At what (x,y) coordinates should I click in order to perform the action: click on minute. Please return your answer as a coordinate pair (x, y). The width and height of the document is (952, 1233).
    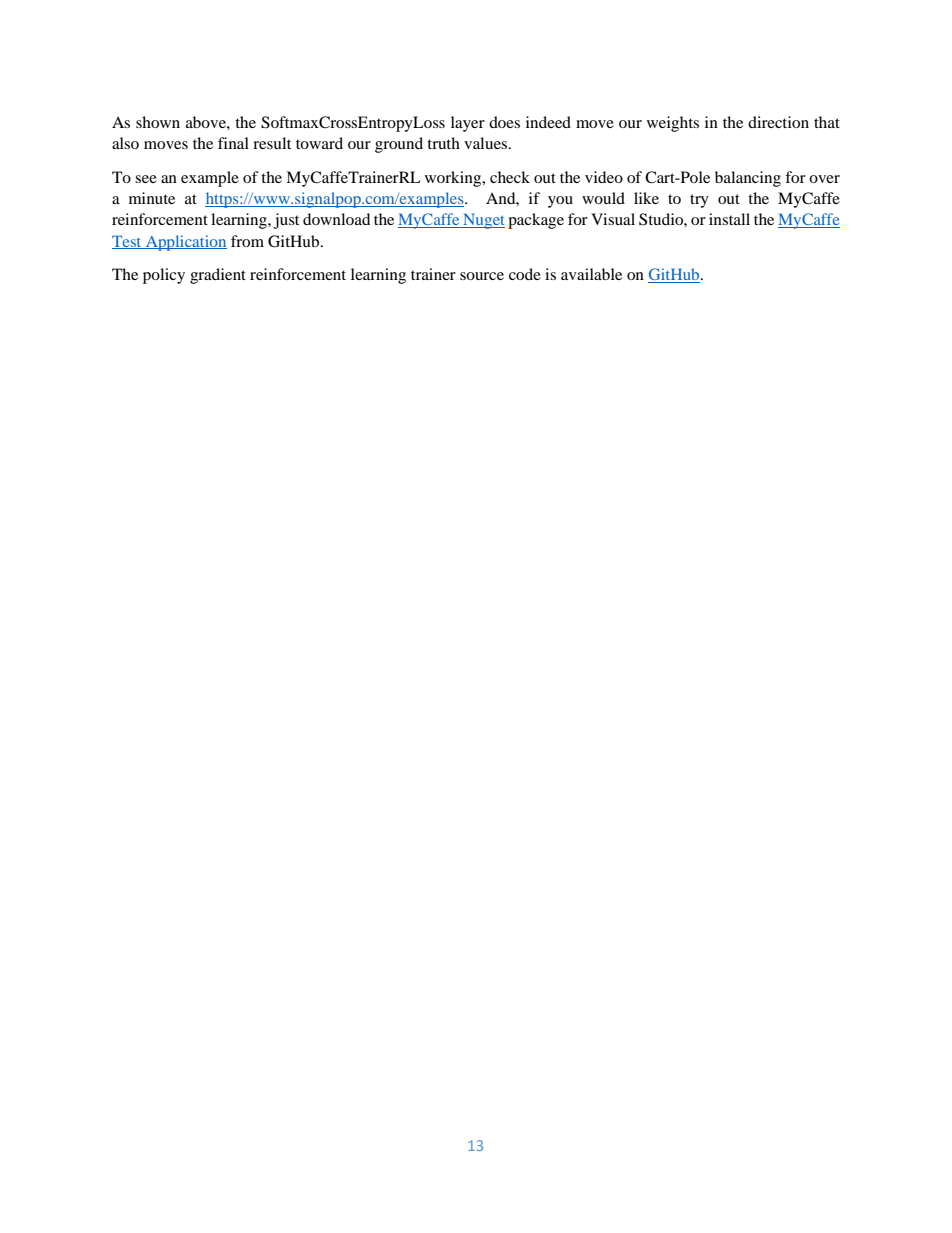
    Looking at the image, I should click on (152, 198).
